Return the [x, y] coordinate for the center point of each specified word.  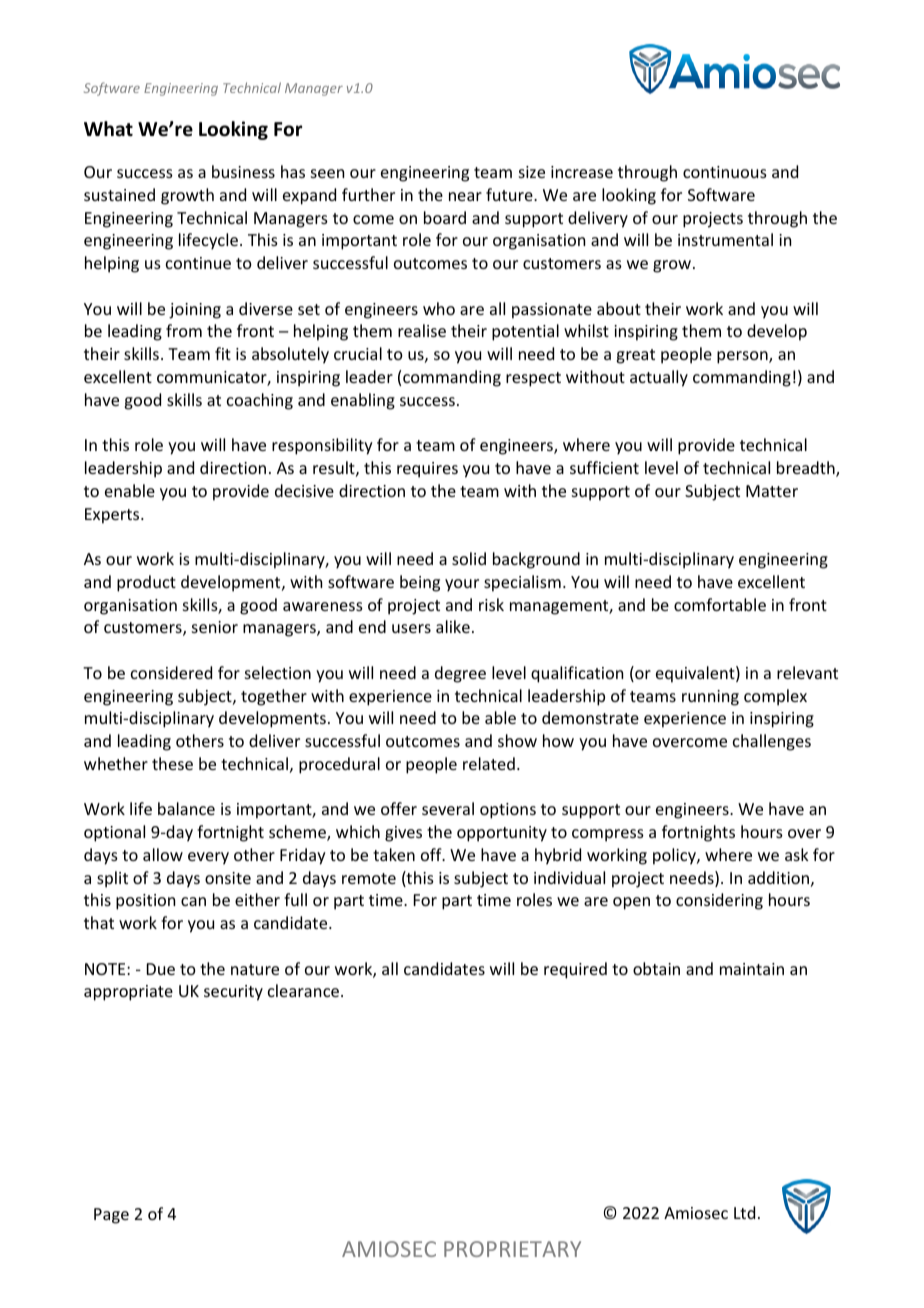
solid [469, 558]
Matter [772, 491]
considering [719, 901]
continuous [725, 172]
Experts [113, 516]
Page [111, 1216]
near [465, 196]
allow [163, 854]
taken [394, 854]
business [243, 171]
